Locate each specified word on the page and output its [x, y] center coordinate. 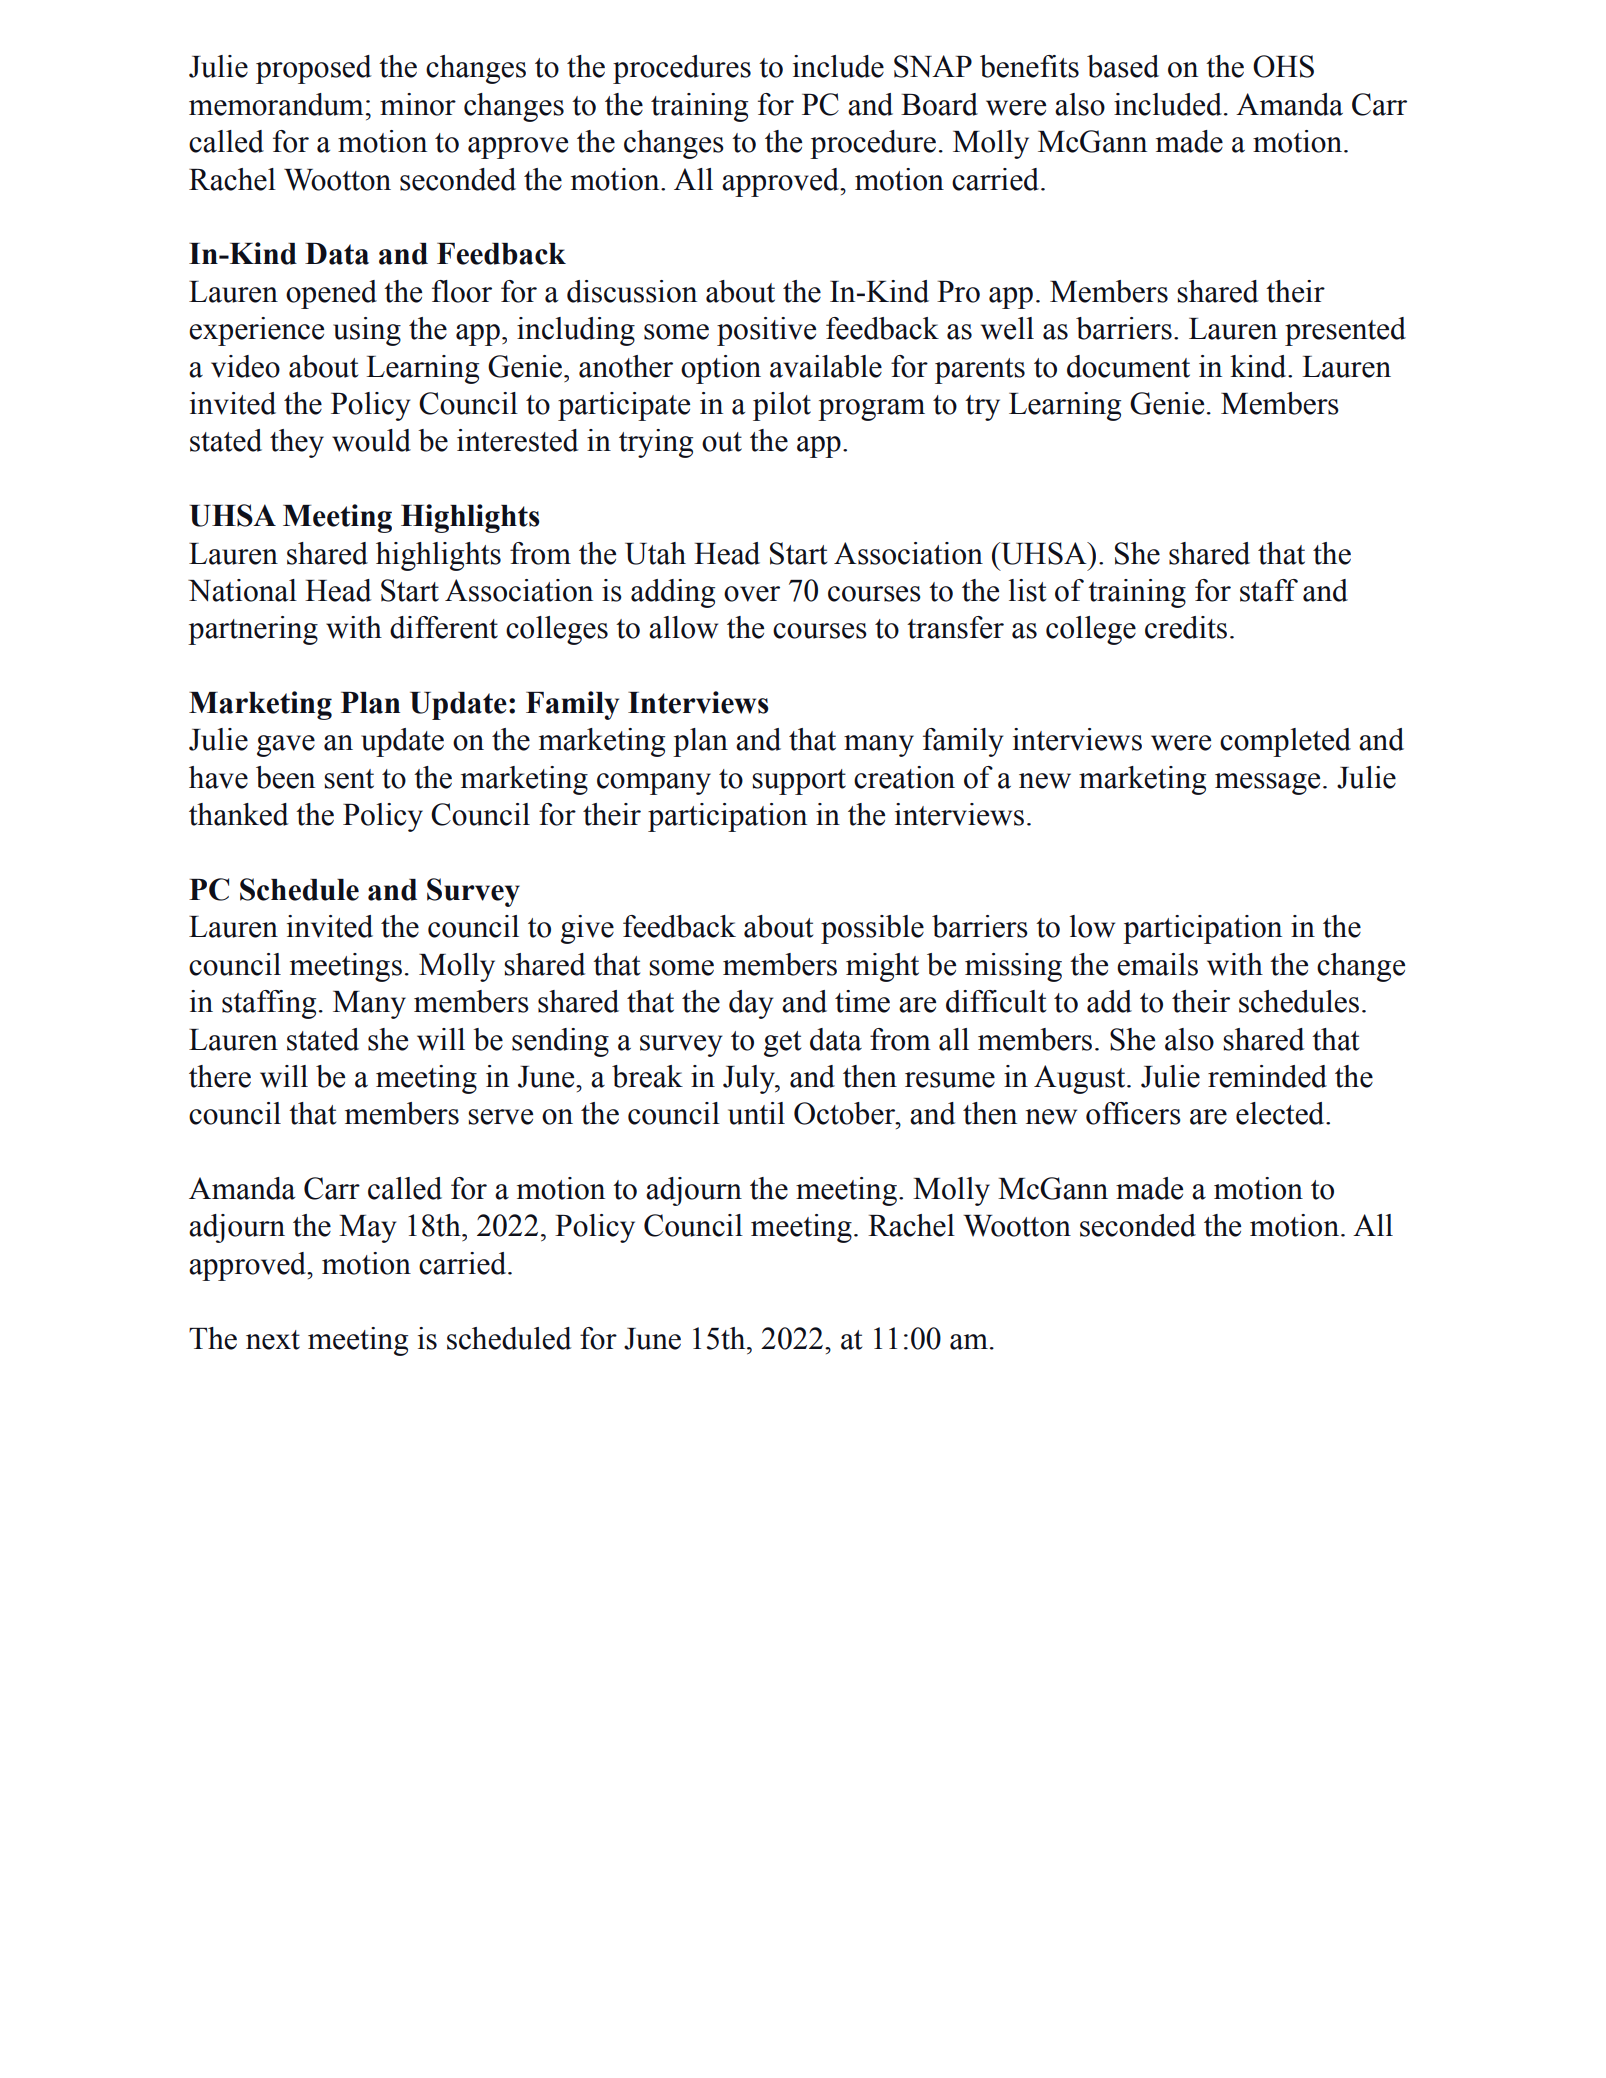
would [371, 440]
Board [939, 104]
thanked [238, 814]
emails [1157, 964]
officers [1133, 1113]
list [1027, 590]
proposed [313, 69]
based [1123, 66]
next [273, 1340]
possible [872, 929]
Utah [655, 553]
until [756, 1113]
